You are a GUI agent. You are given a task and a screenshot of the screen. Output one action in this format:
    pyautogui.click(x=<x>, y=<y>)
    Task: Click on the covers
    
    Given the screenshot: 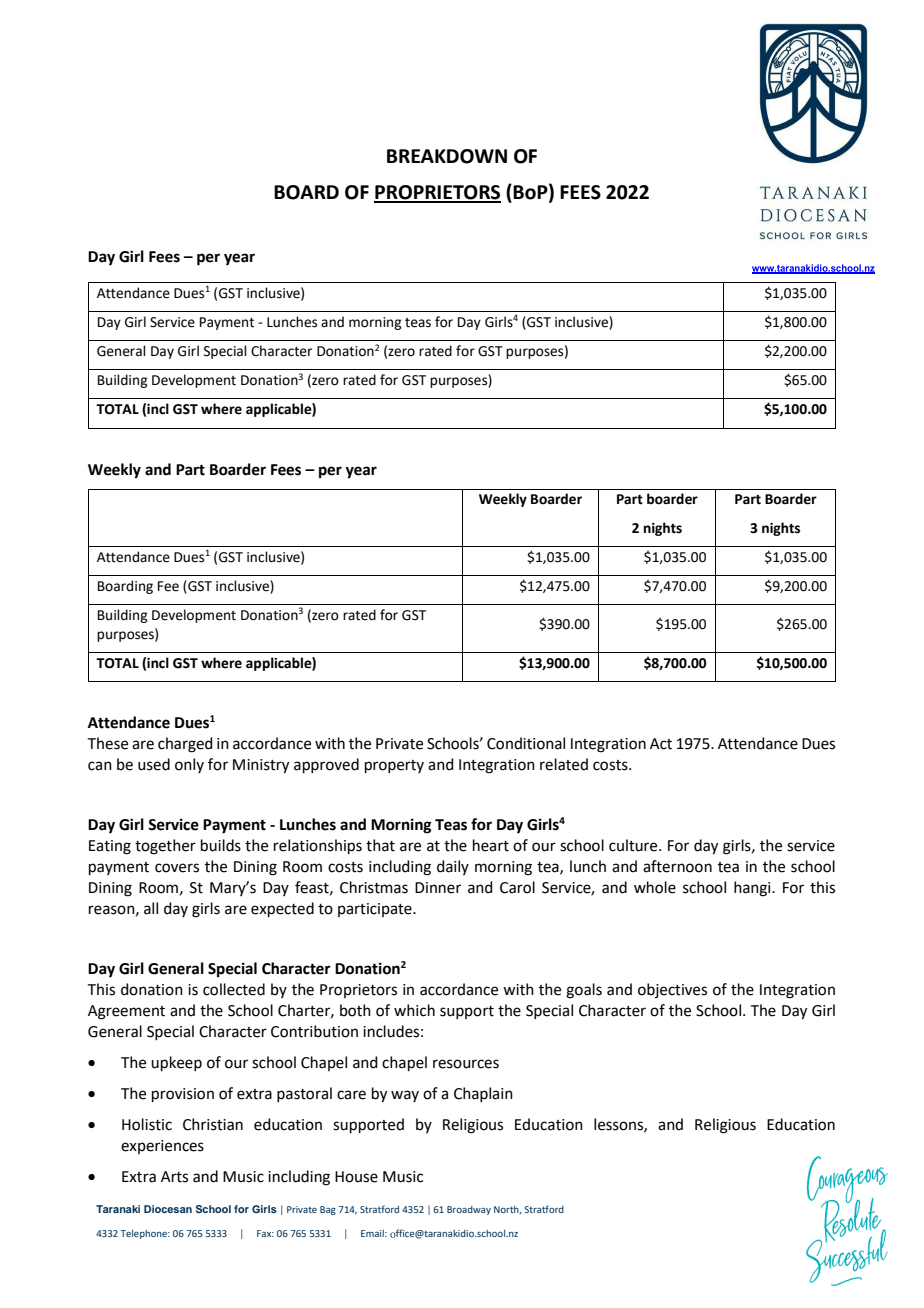 What is the action you would take?
    pyautogui.click(x=177, y=868)
